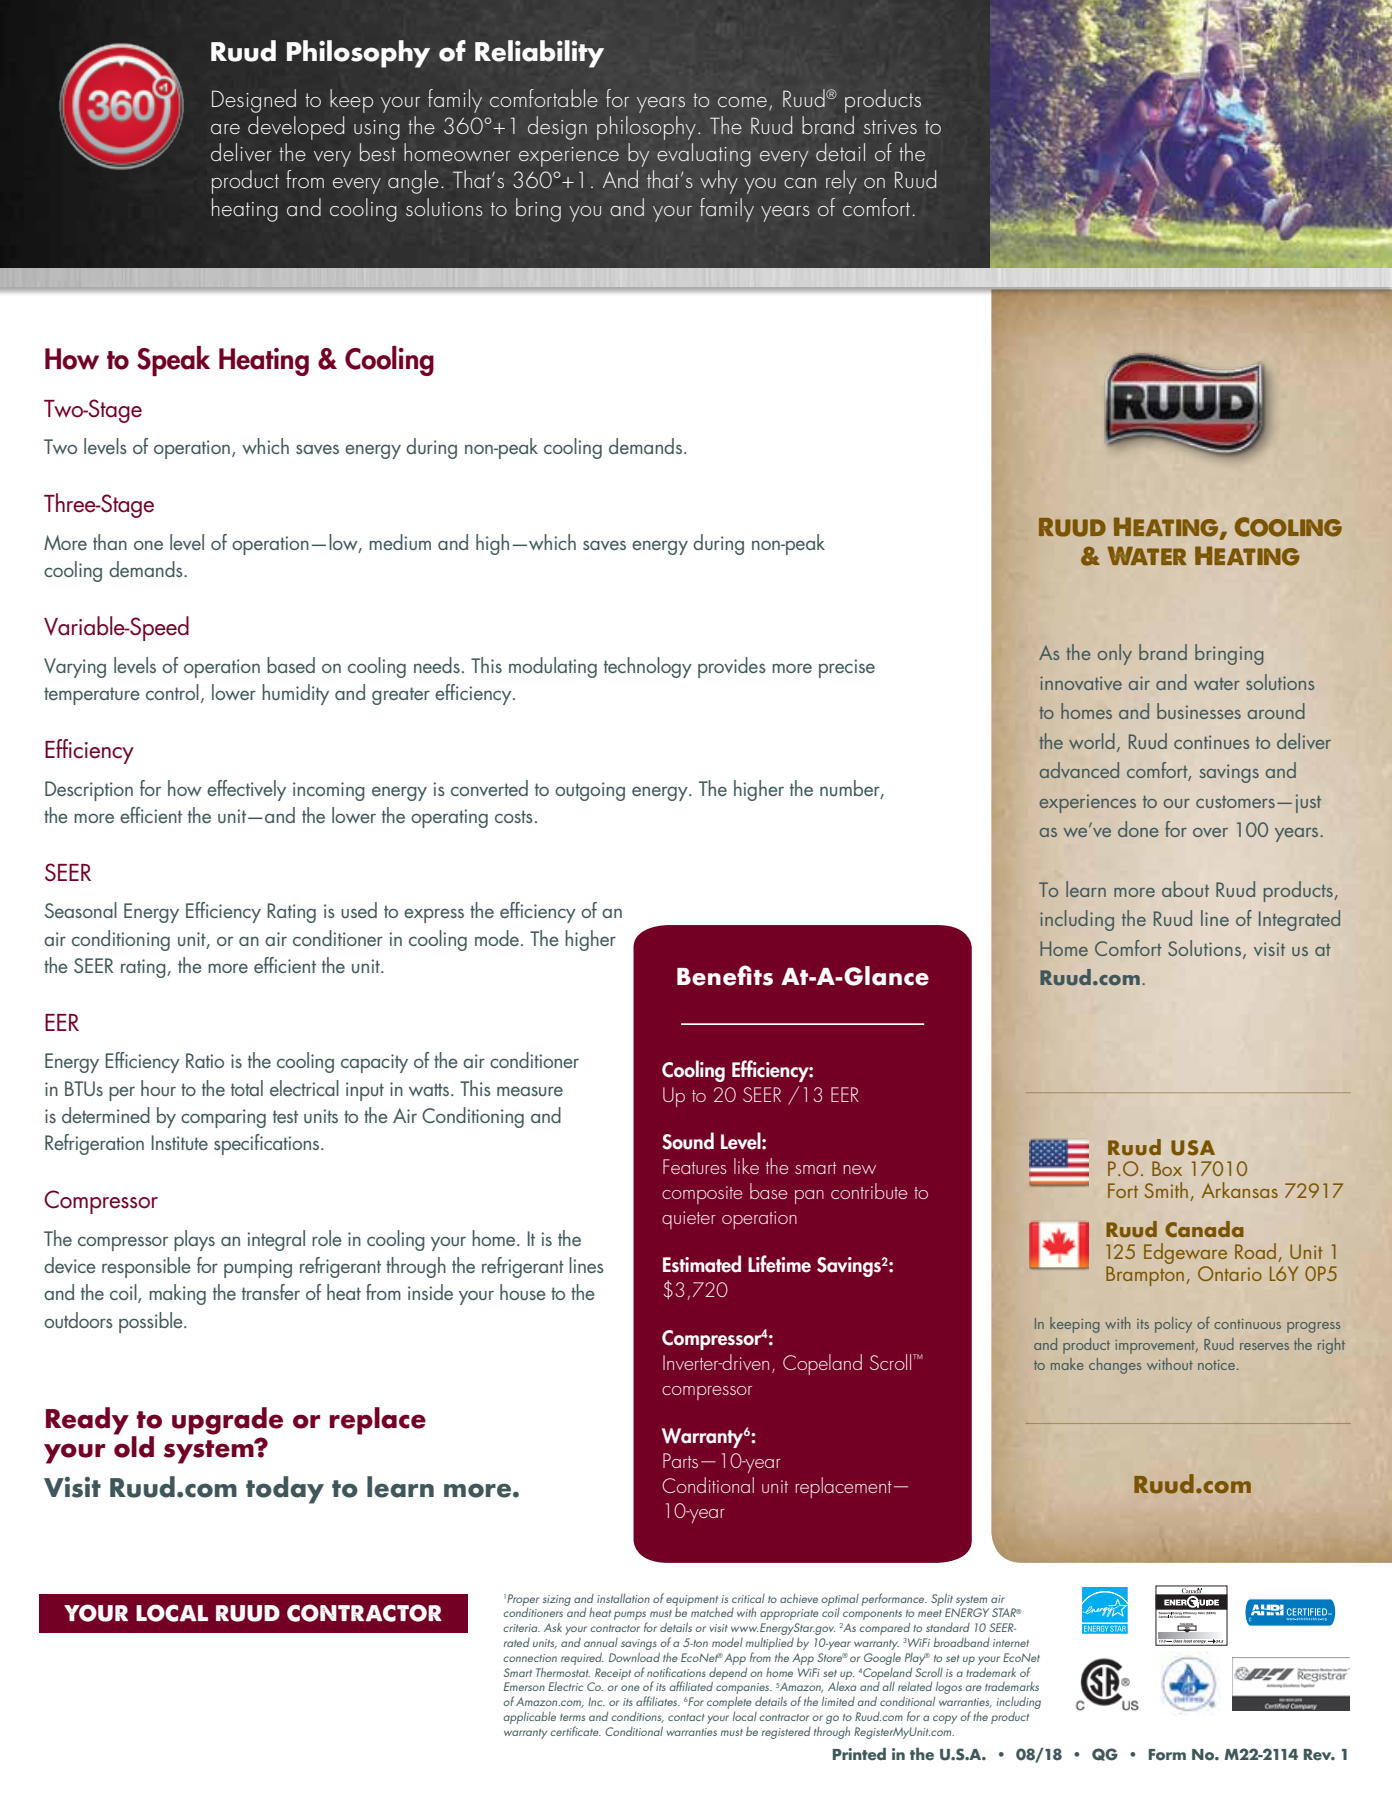  Describe the element at coordinates (742, 102) in the image. I see `come` at that location.
